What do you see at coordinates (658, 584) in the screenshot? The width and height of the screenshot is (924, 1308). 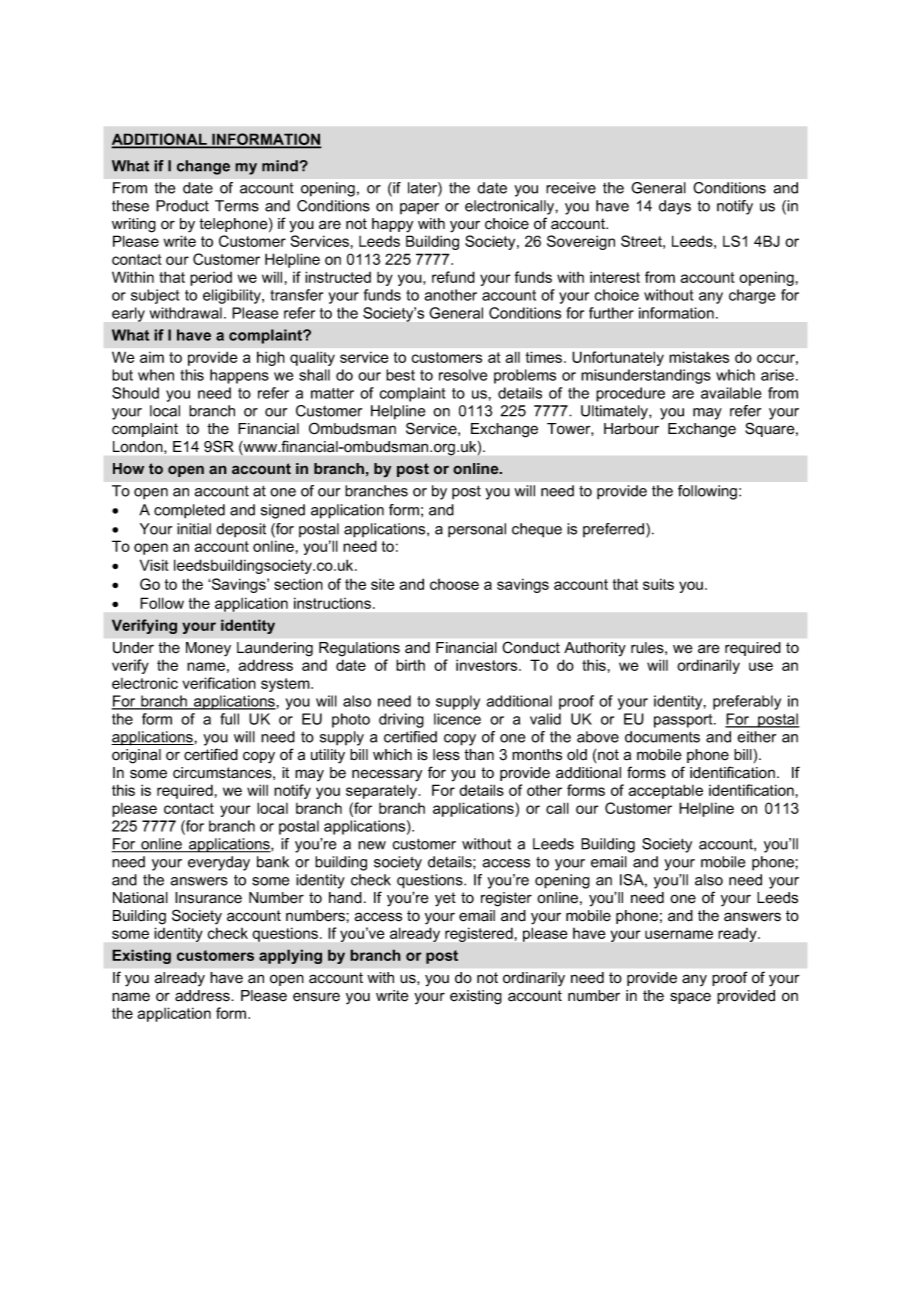 I see `suits` at bounding box center [658, 584].
